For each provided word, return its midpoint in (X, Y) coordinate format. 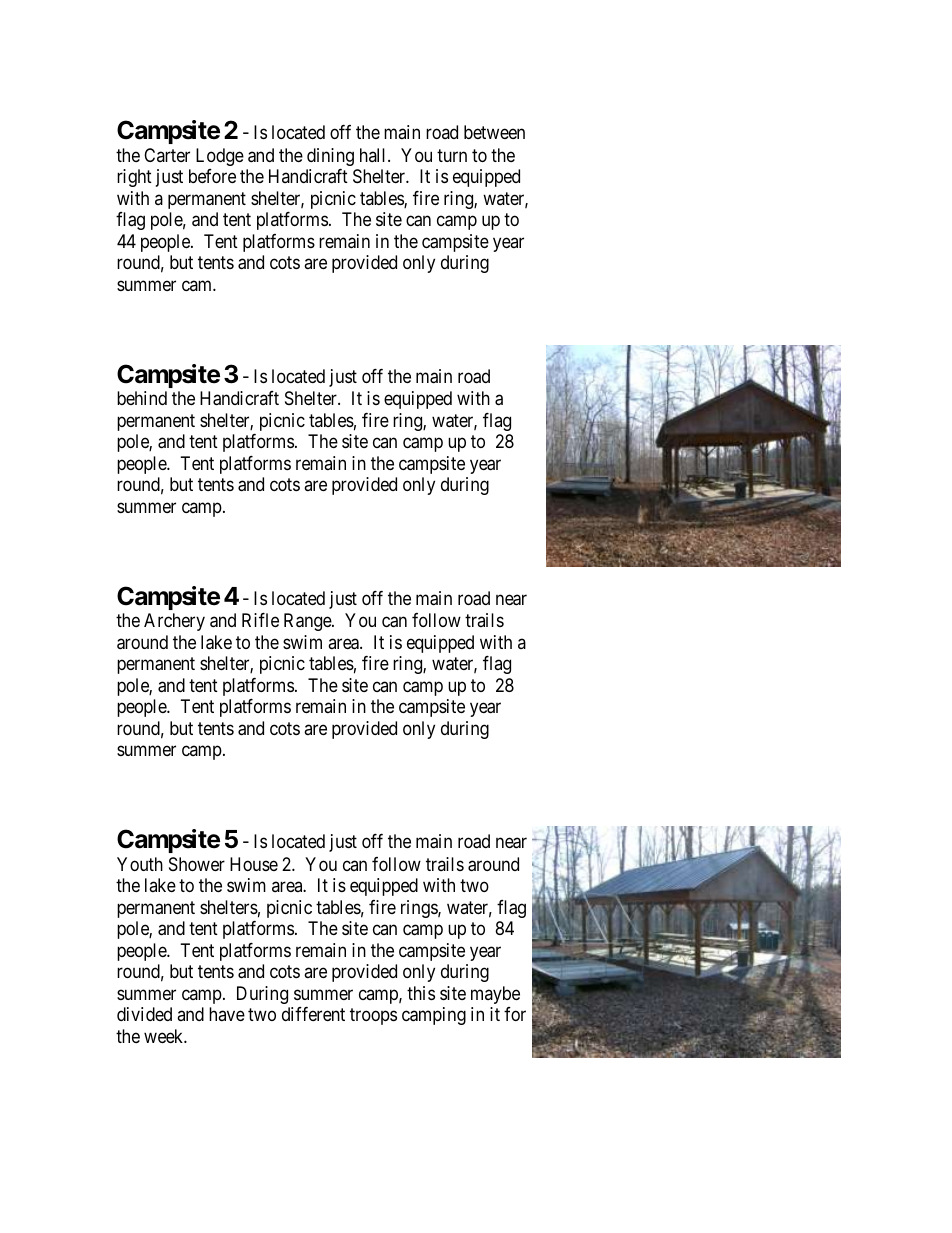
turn (452, 155)
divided (144, 1014)
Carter (167, 155)
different (313, 1014)
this (421, 993)
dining (330, 157)
